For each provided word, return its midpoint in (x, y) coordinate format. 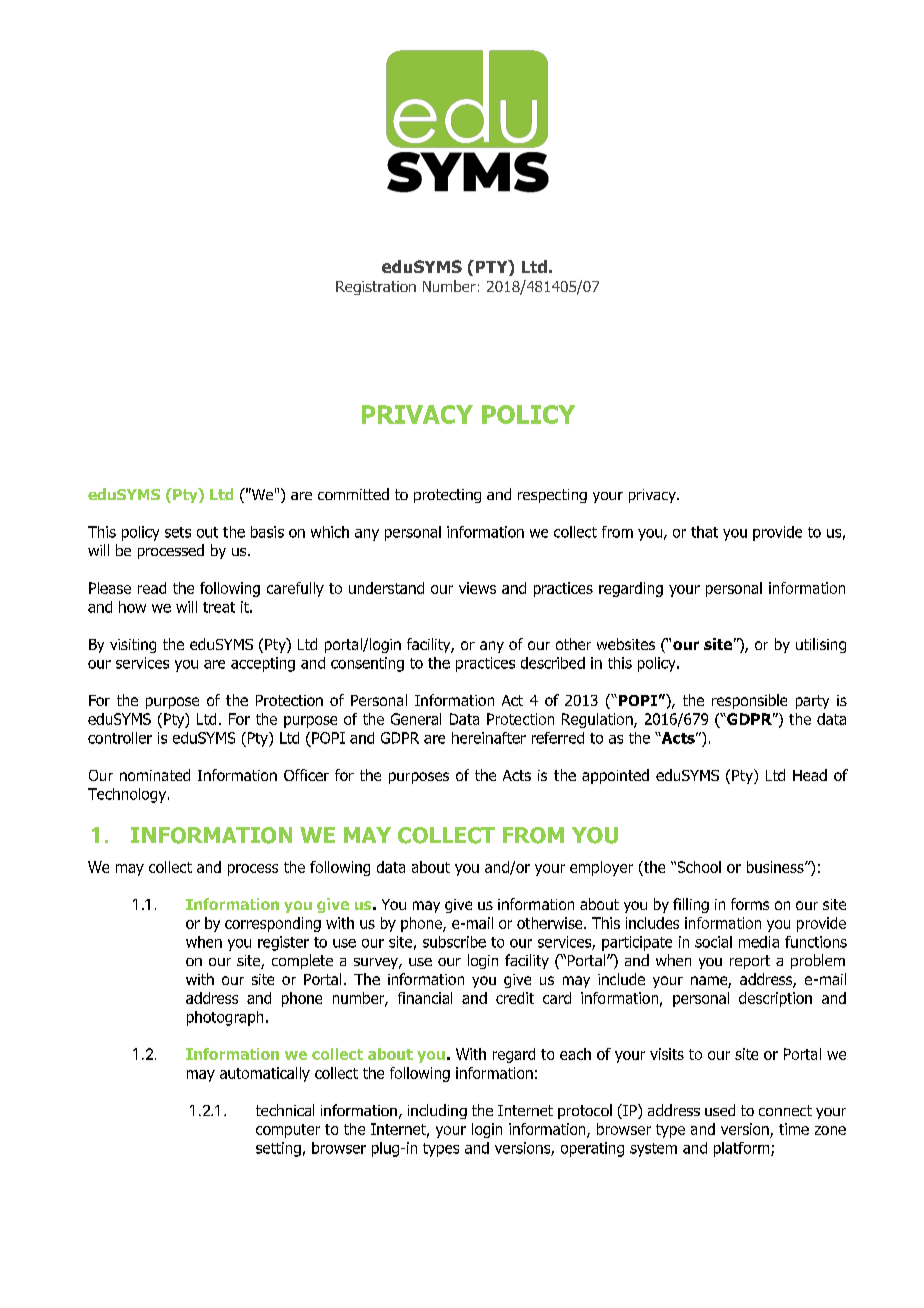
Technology (128, 795)
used (720, 1110)
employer (601, 868)
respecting (552, 496)
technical (285, 1110)
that (704, 532)
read (152, 588)
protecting (447, 496)
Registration (376, 288)
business (776, 867)
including (437, 1111)
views (477, 588)
